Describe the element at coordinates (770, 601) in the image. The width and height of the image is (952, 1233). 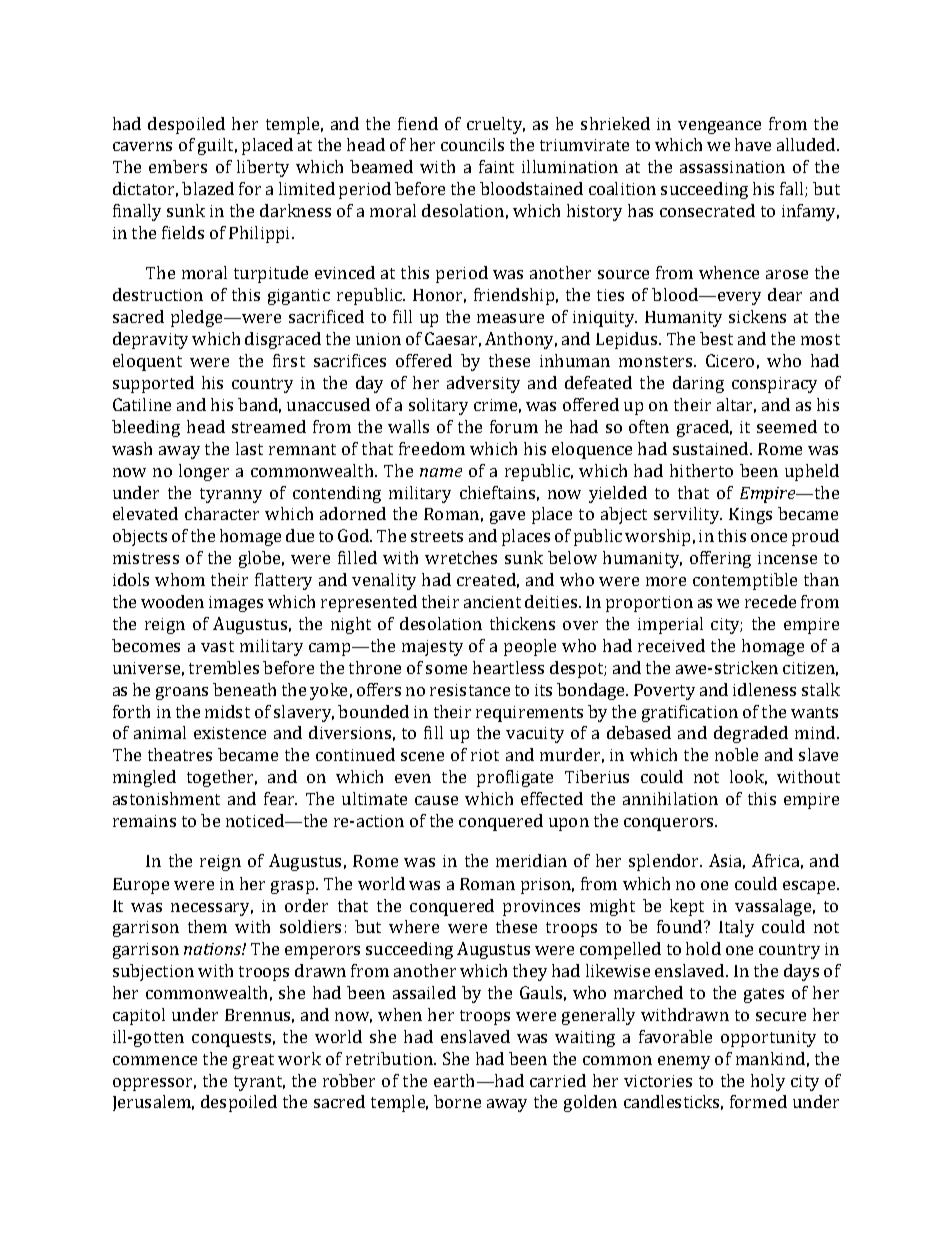
I see `recede` at that location.
